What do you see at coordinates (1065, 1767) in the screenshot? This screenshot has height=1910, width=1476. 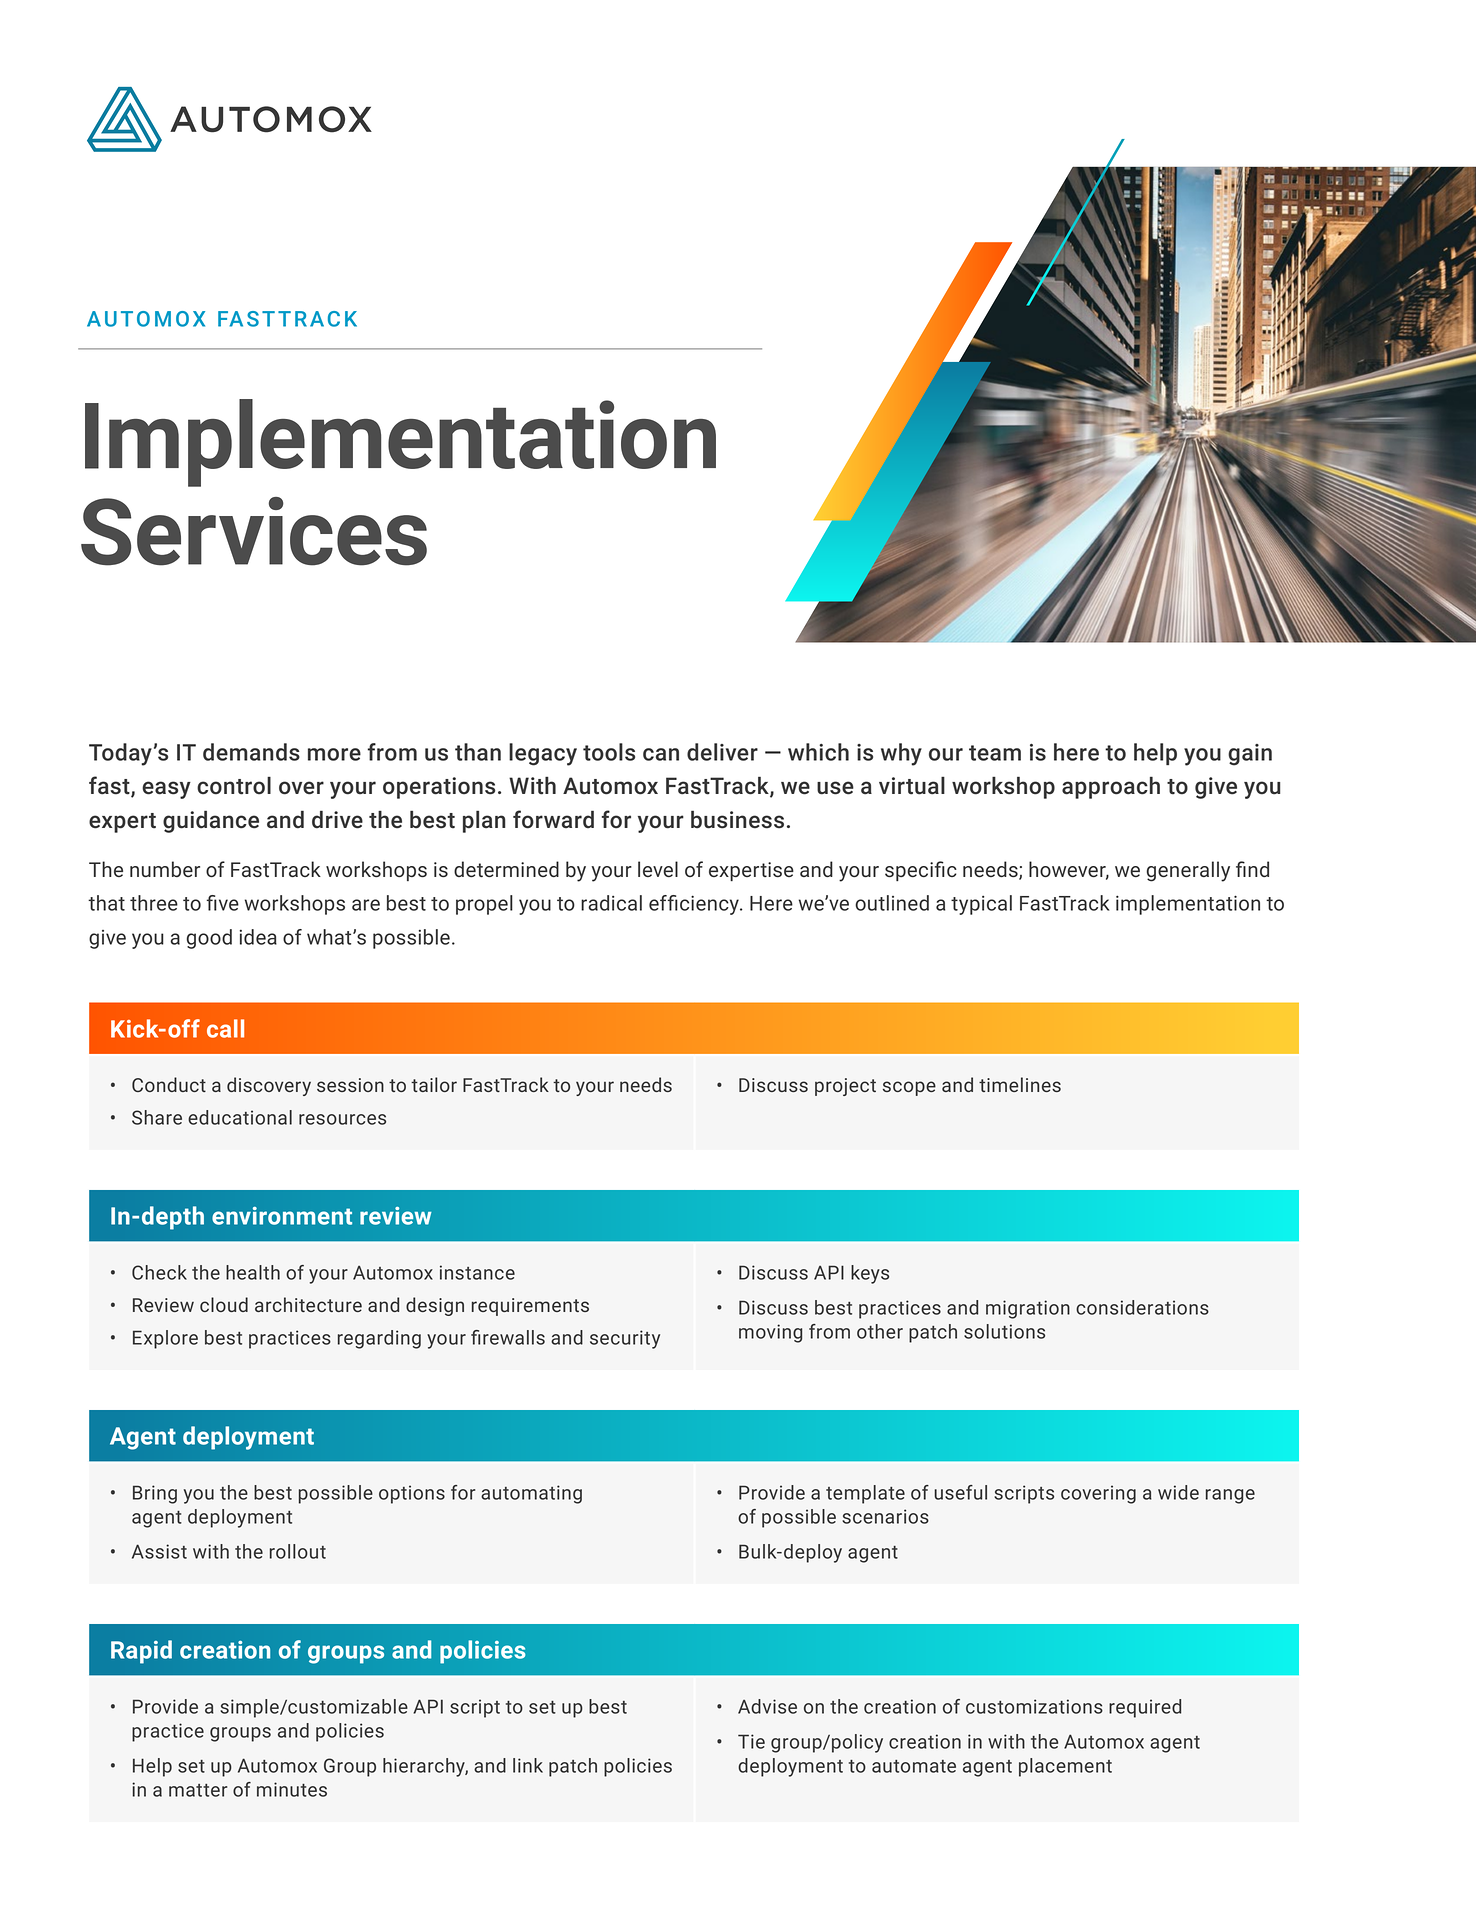 I see `placement` at bounding box center [1065, 1767].
